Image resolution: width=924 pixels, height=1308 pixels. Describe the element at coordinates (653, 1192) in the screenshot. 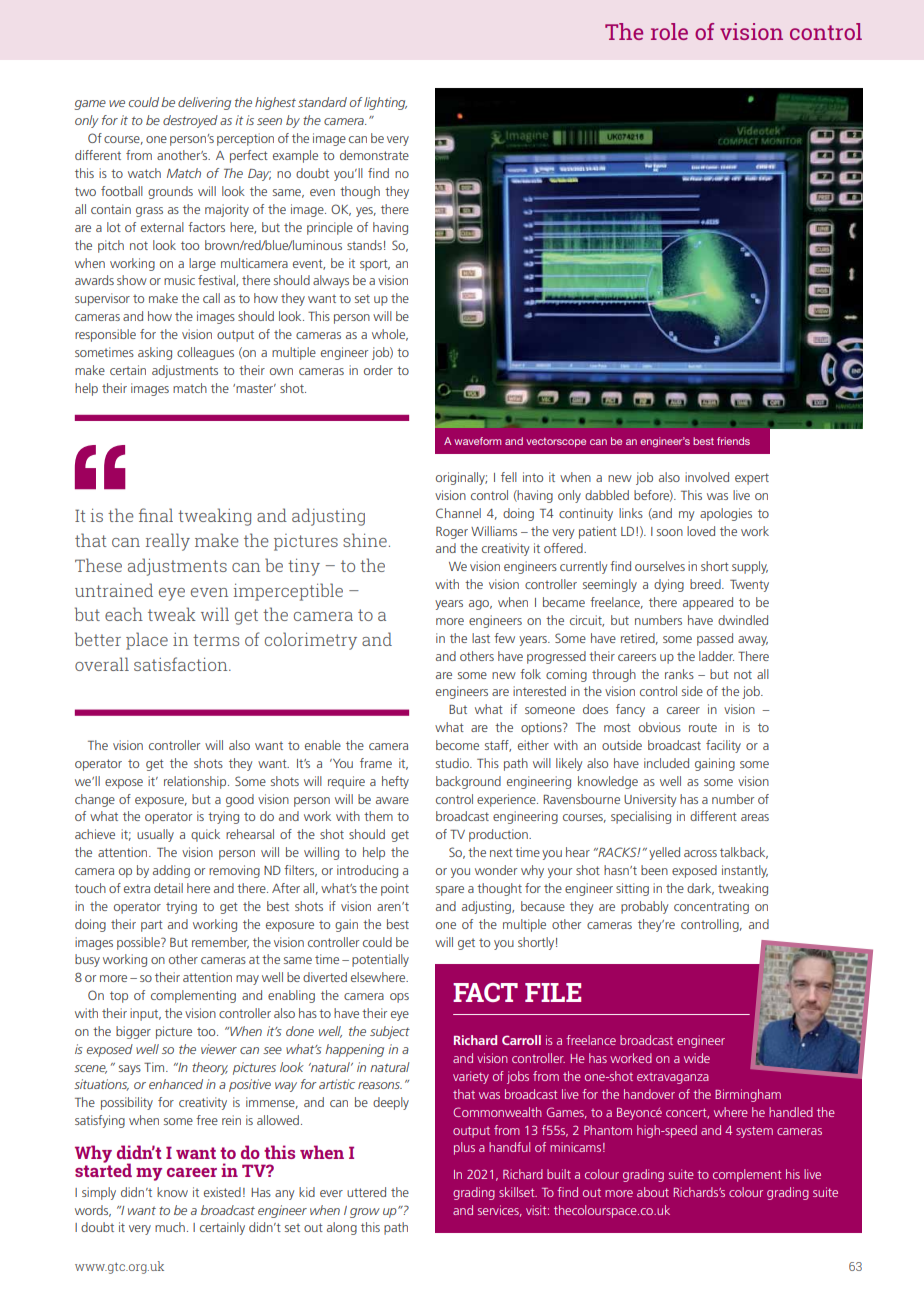

I see `about` at that location.
